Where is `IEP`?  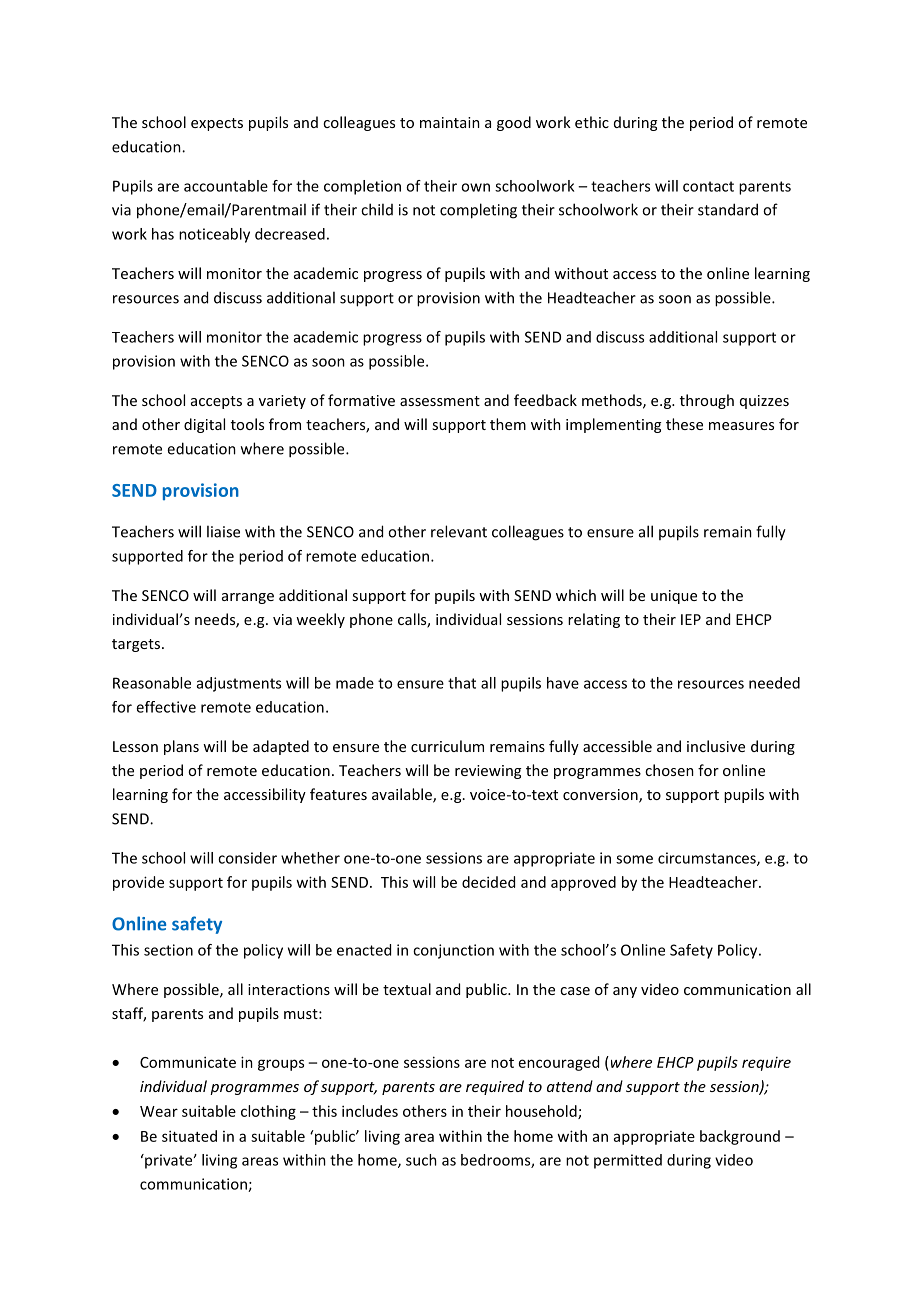 IEP is located at coordinates (691, 619).
